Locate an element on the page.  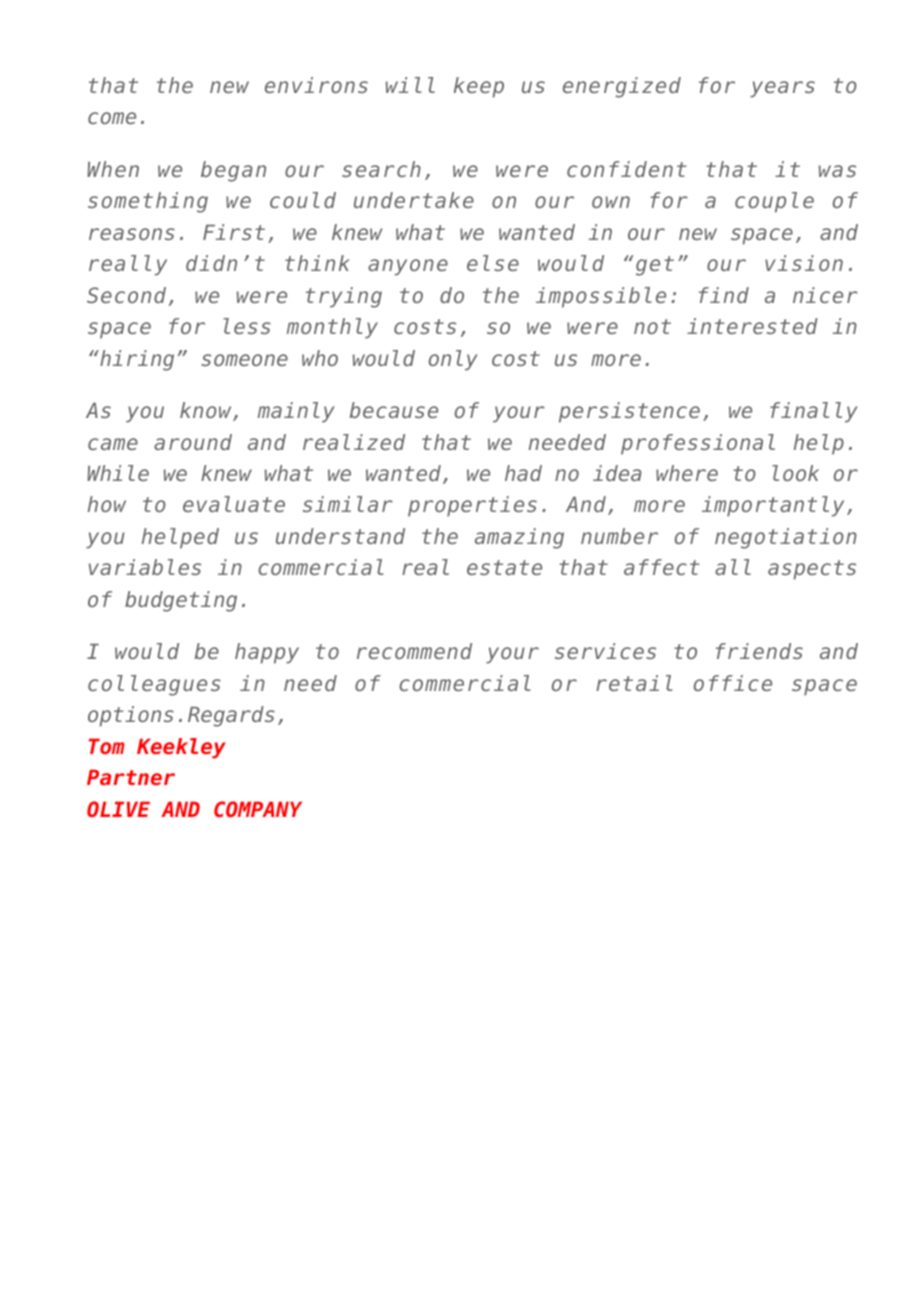
finally is located at coordinates (813, 412).
